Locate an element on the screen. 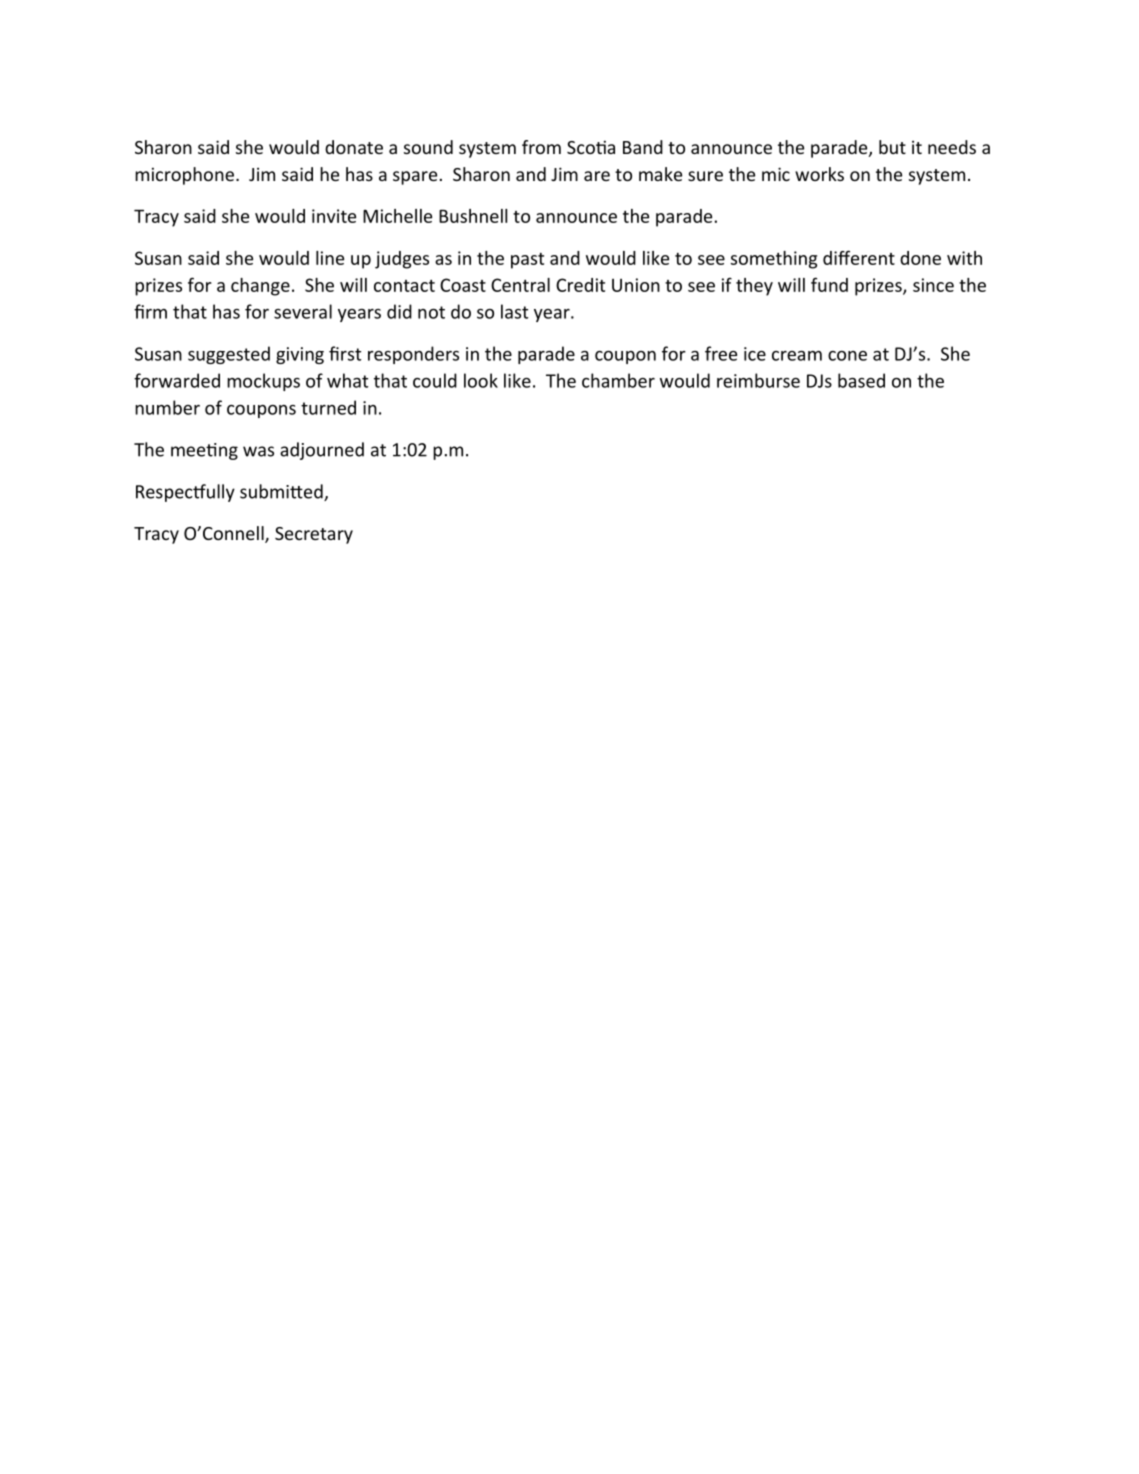 Image resolution: width=1139 pixels, height=1474 pixels. Secretary is located at coordinates (314, 535).
